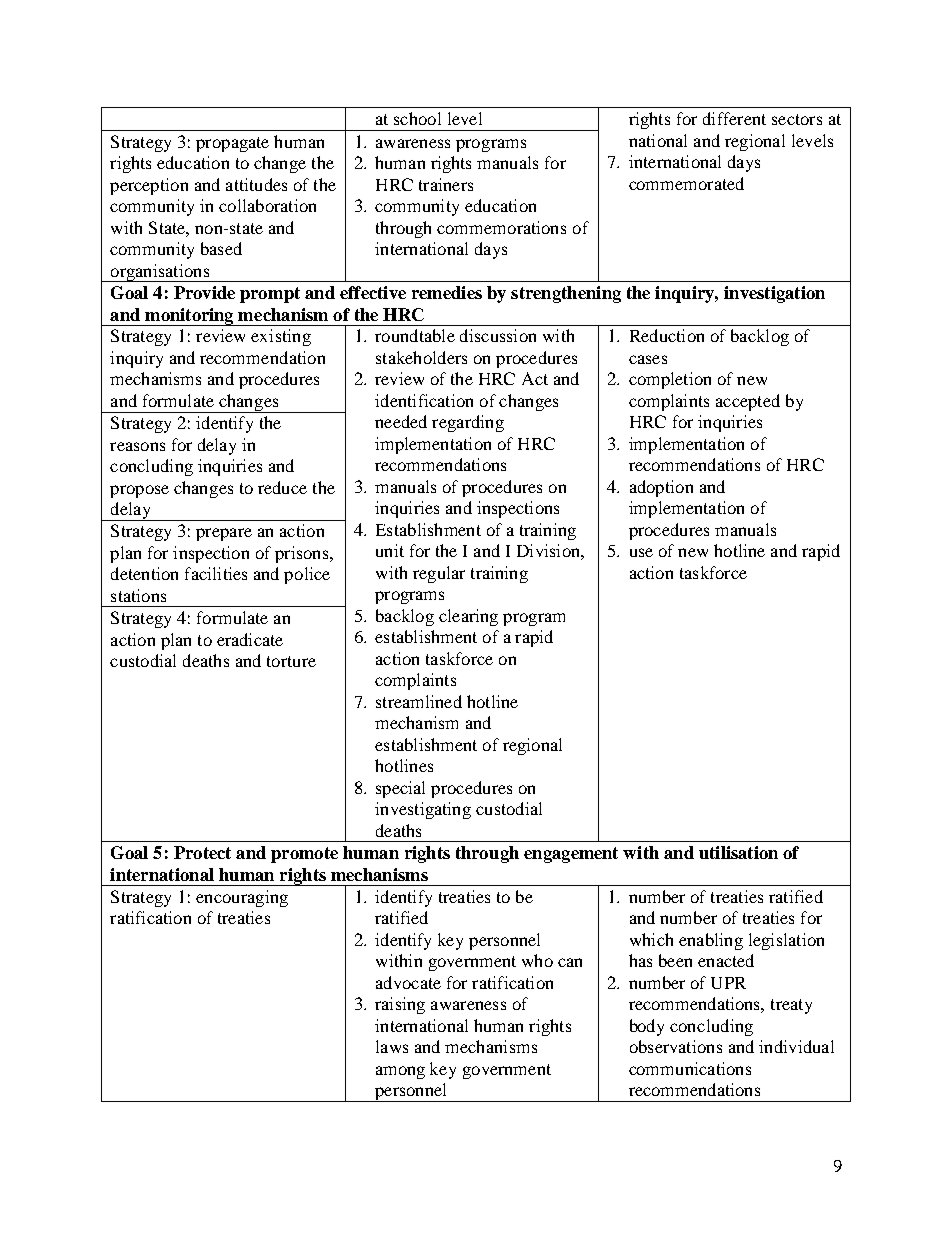  Describe the element at coordinates (291, 661) in the screenshot. I see `torture` at that location.
